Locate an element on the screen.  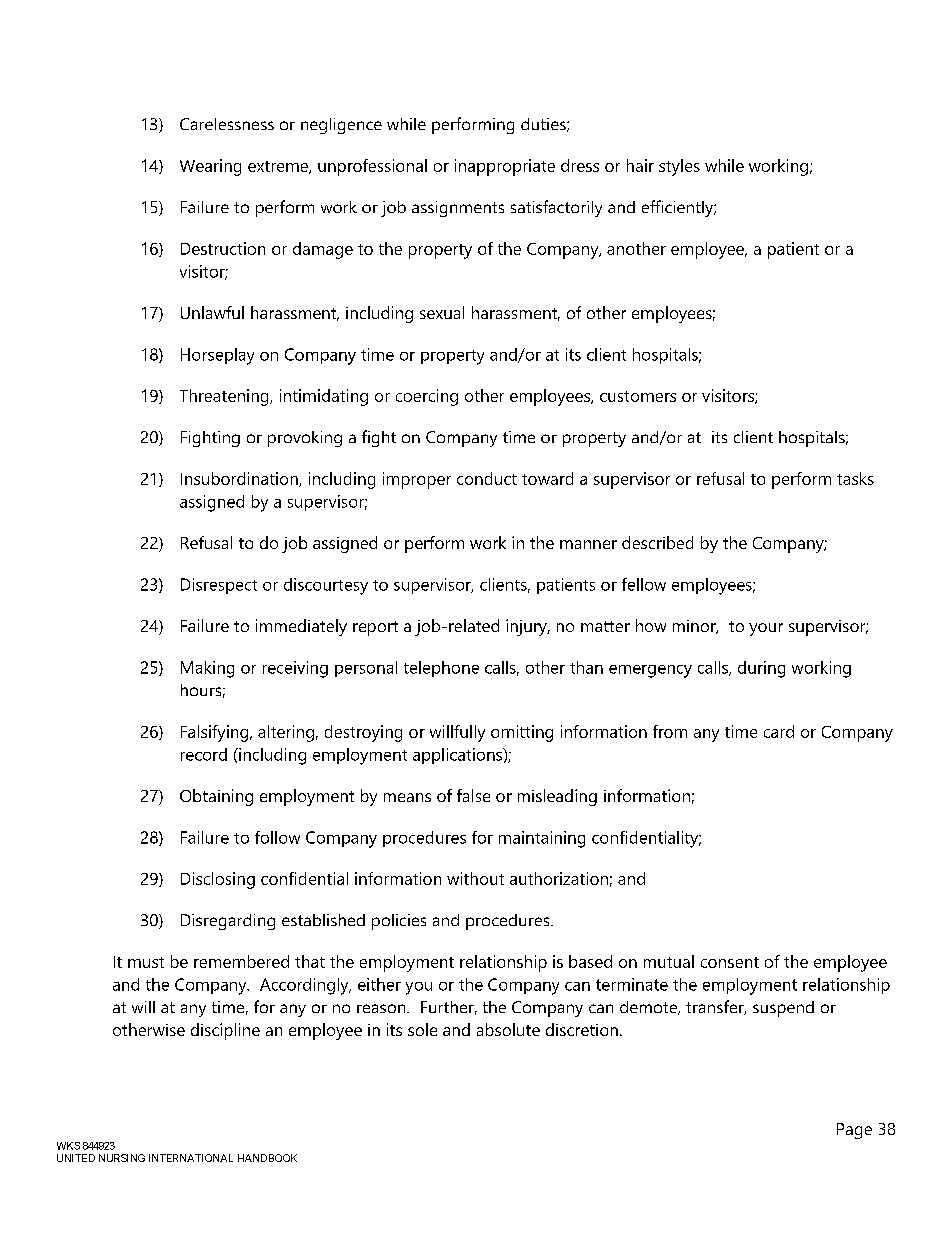
during is located at coordinates (761, 669).
